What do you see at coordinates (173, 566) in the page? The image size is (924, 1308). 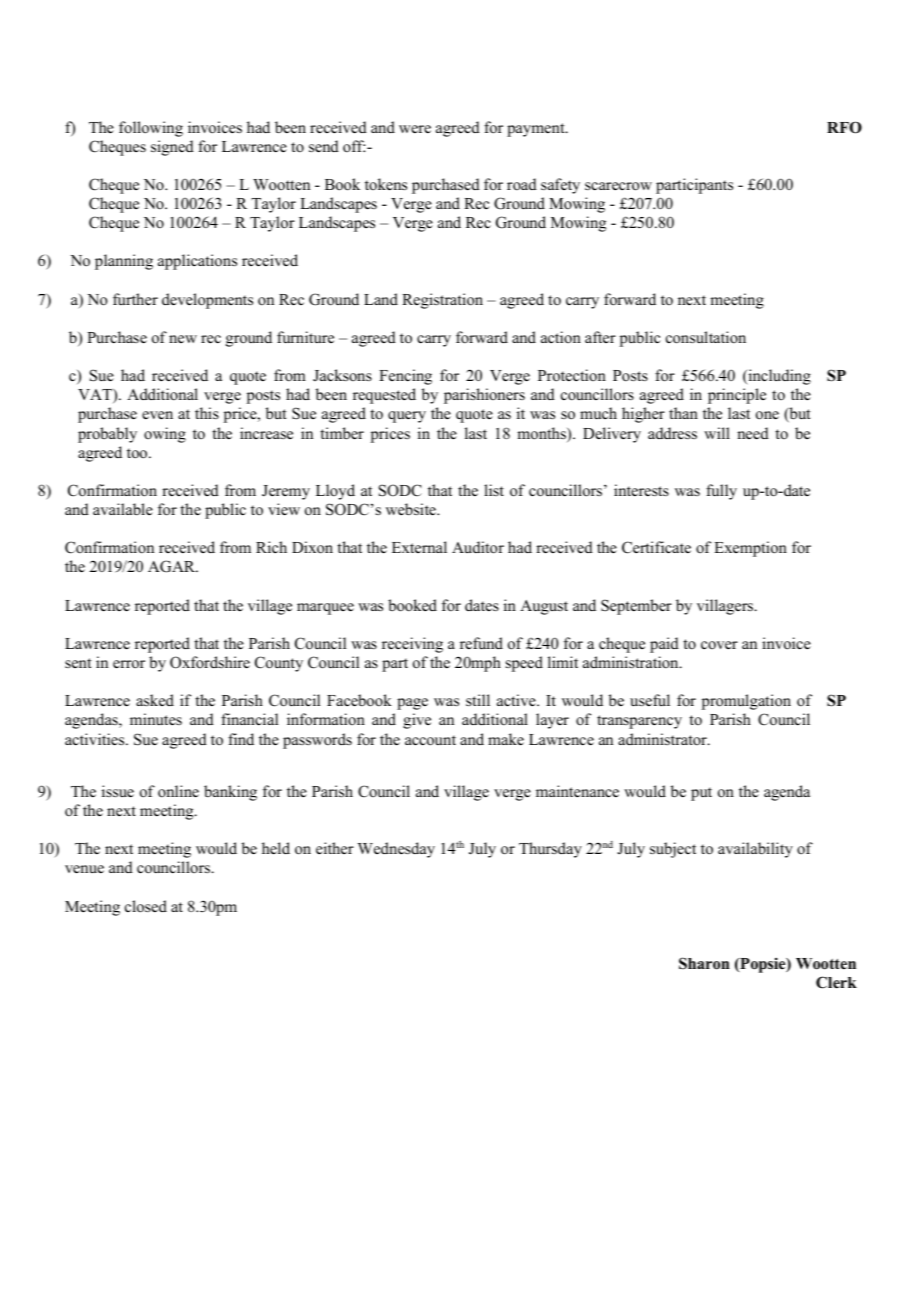 I see `AGAR` at bounding box center [173, 566].
